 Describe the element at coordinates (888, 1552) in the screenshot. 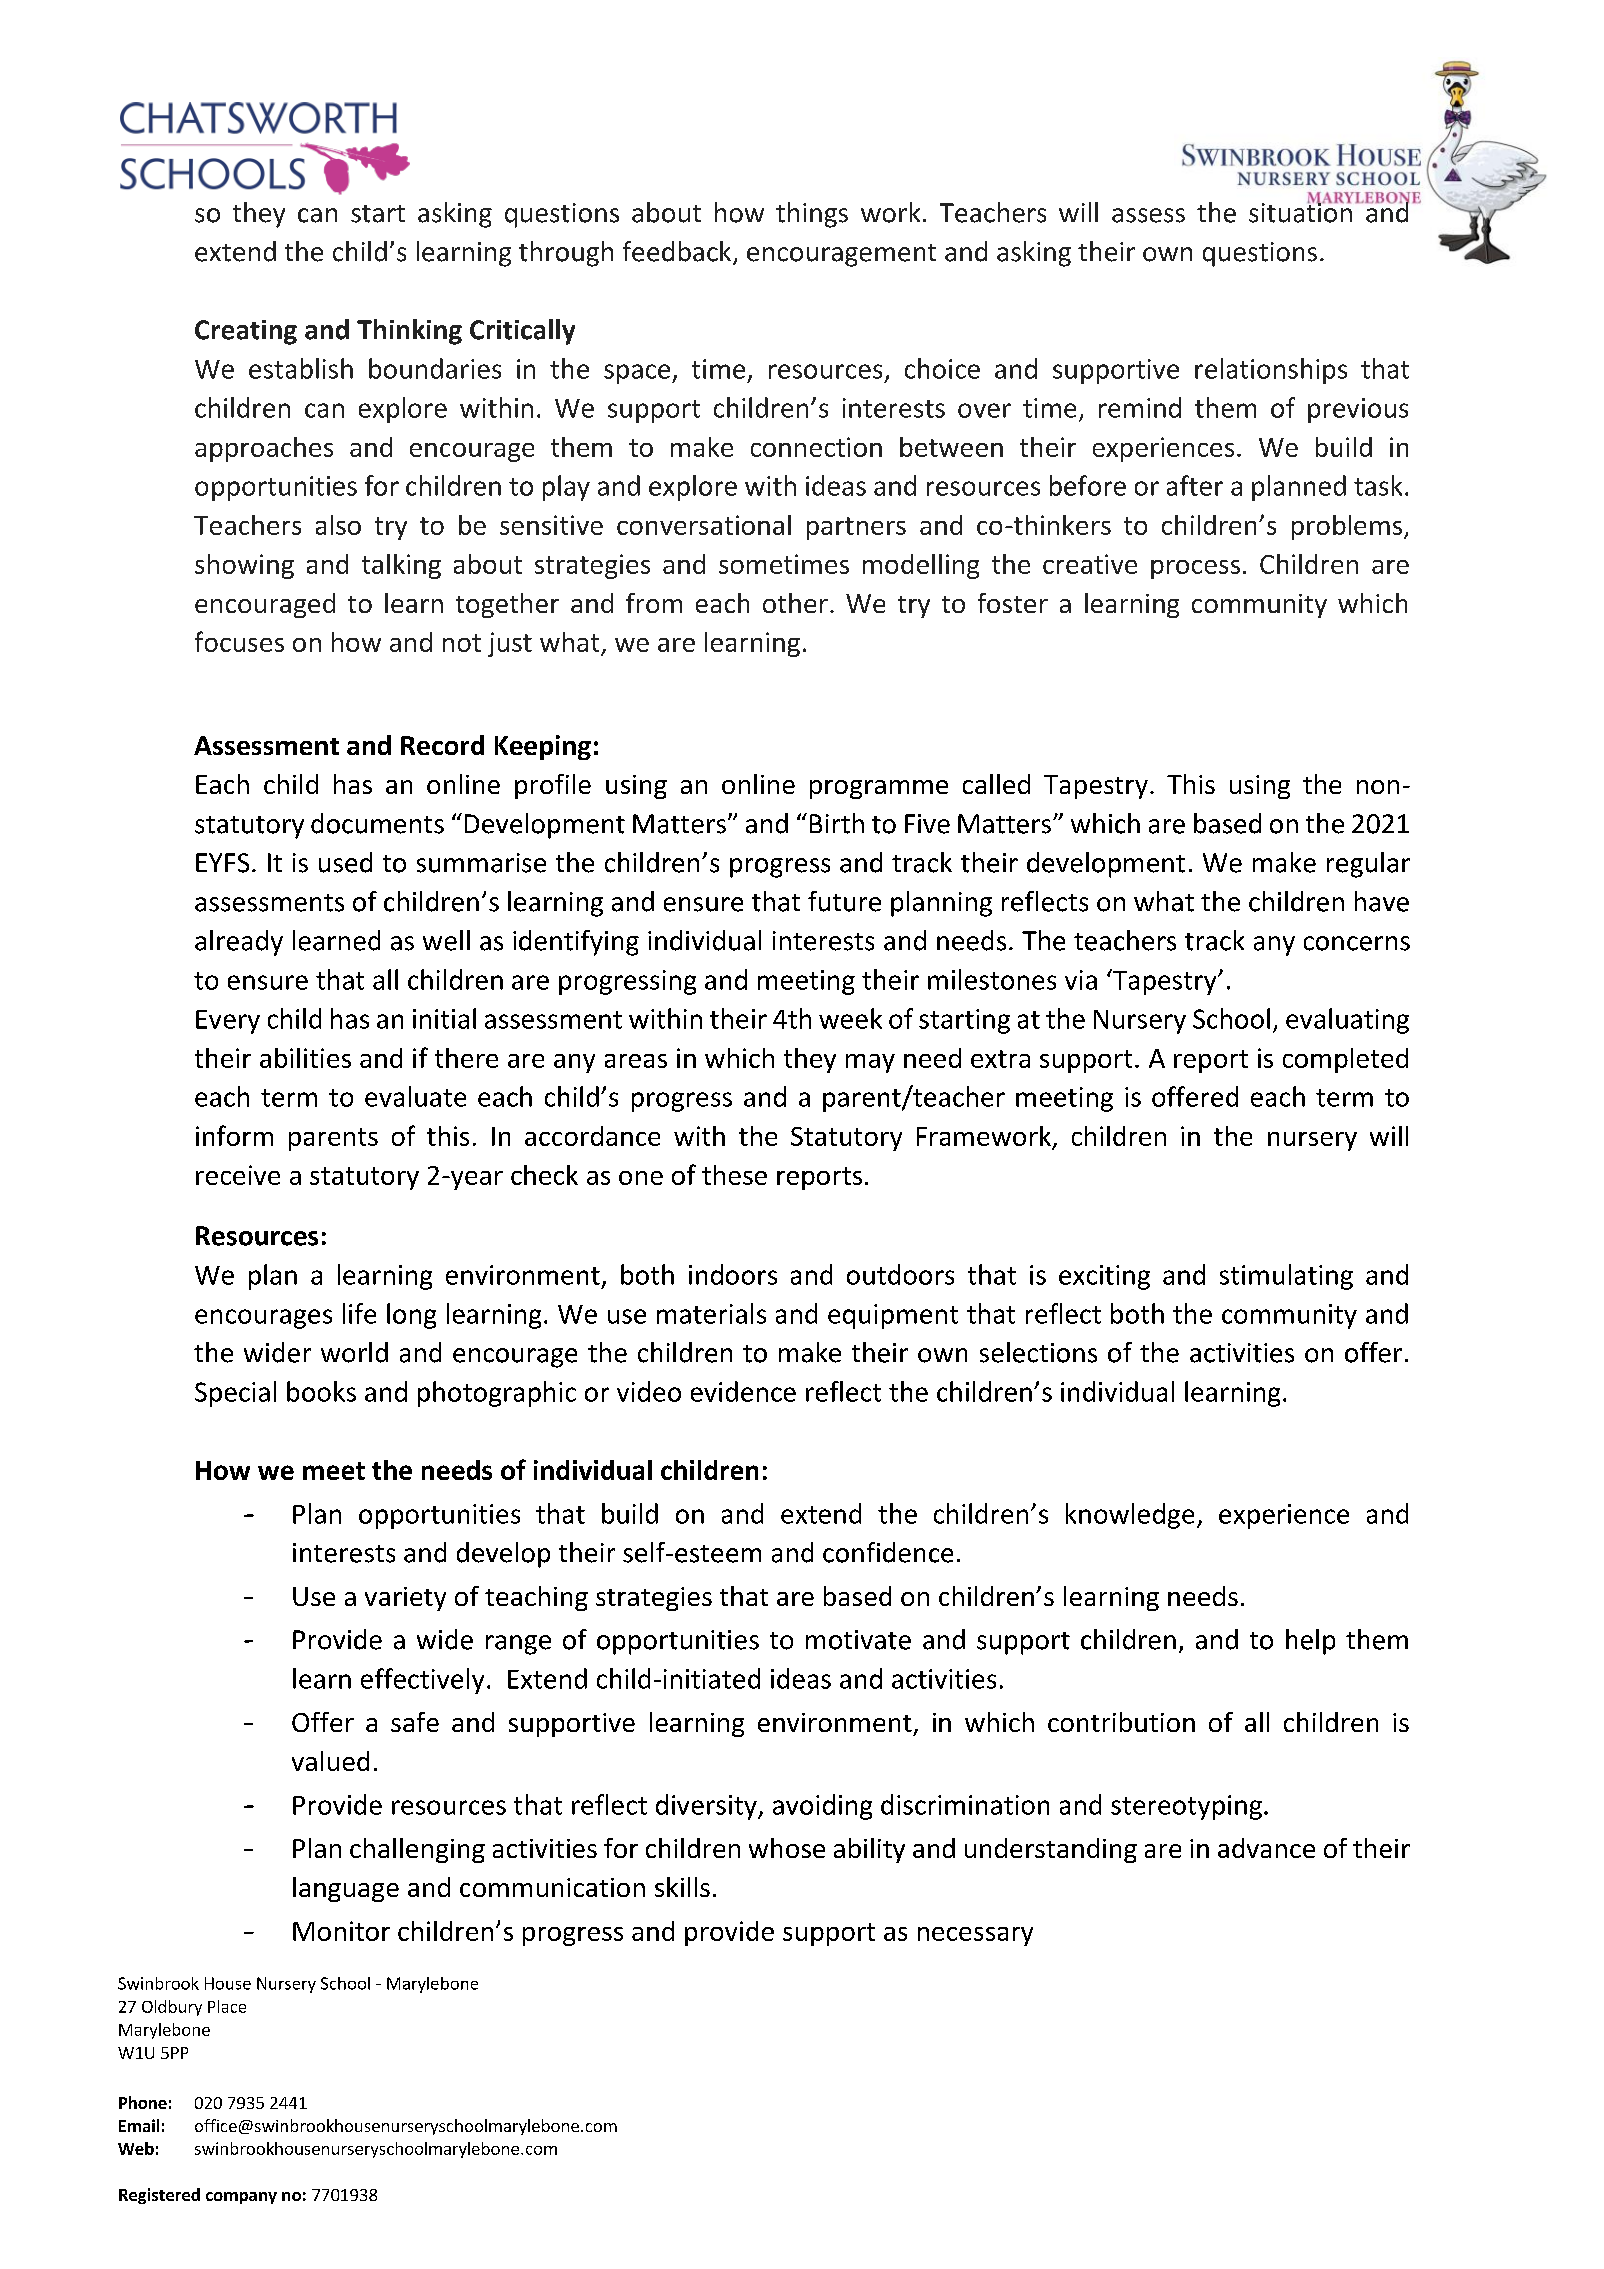

I see `confidence` at that location.
